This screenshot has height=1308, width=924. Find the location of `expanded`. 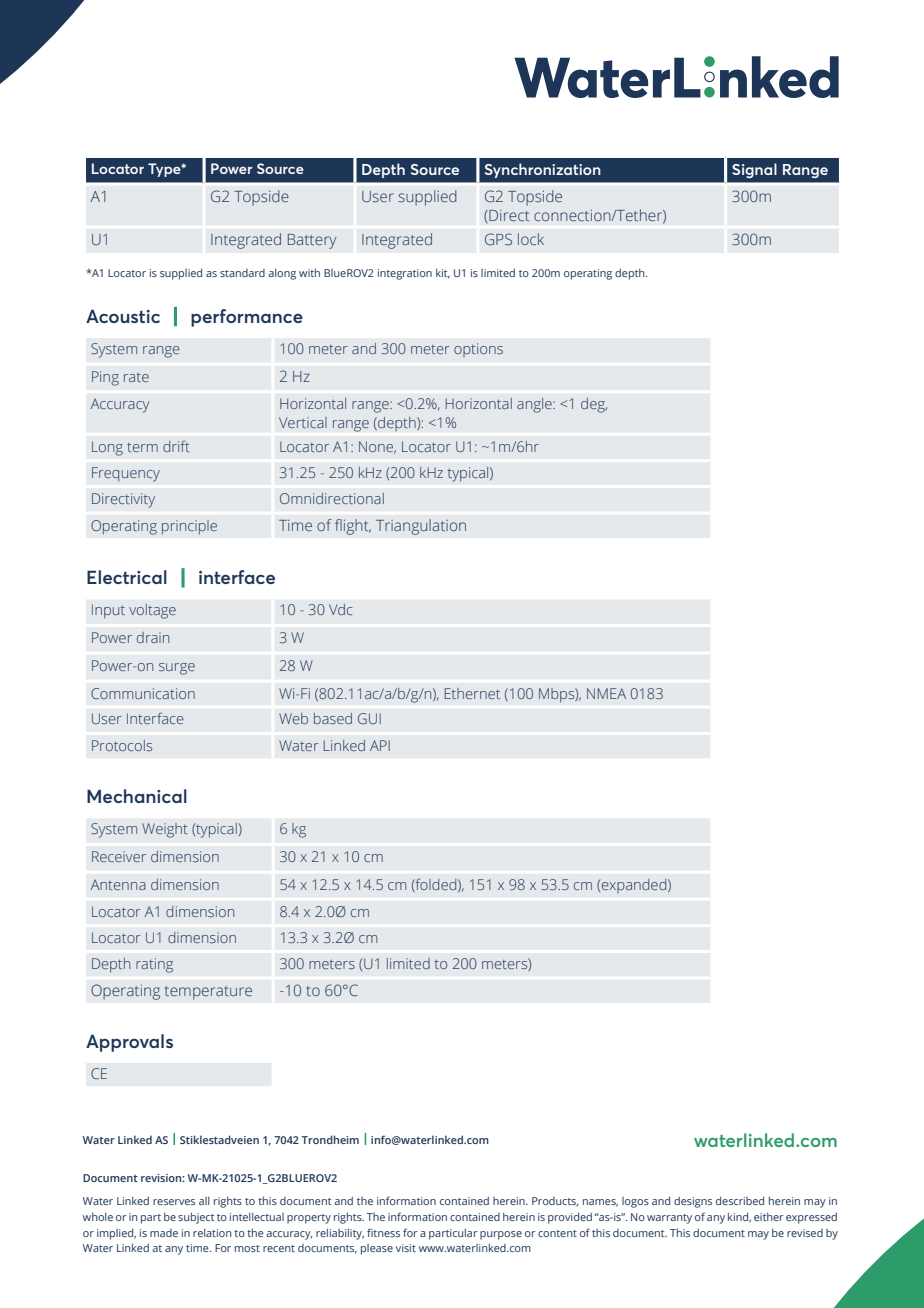

expanded is located at coordinates (635, 886).
